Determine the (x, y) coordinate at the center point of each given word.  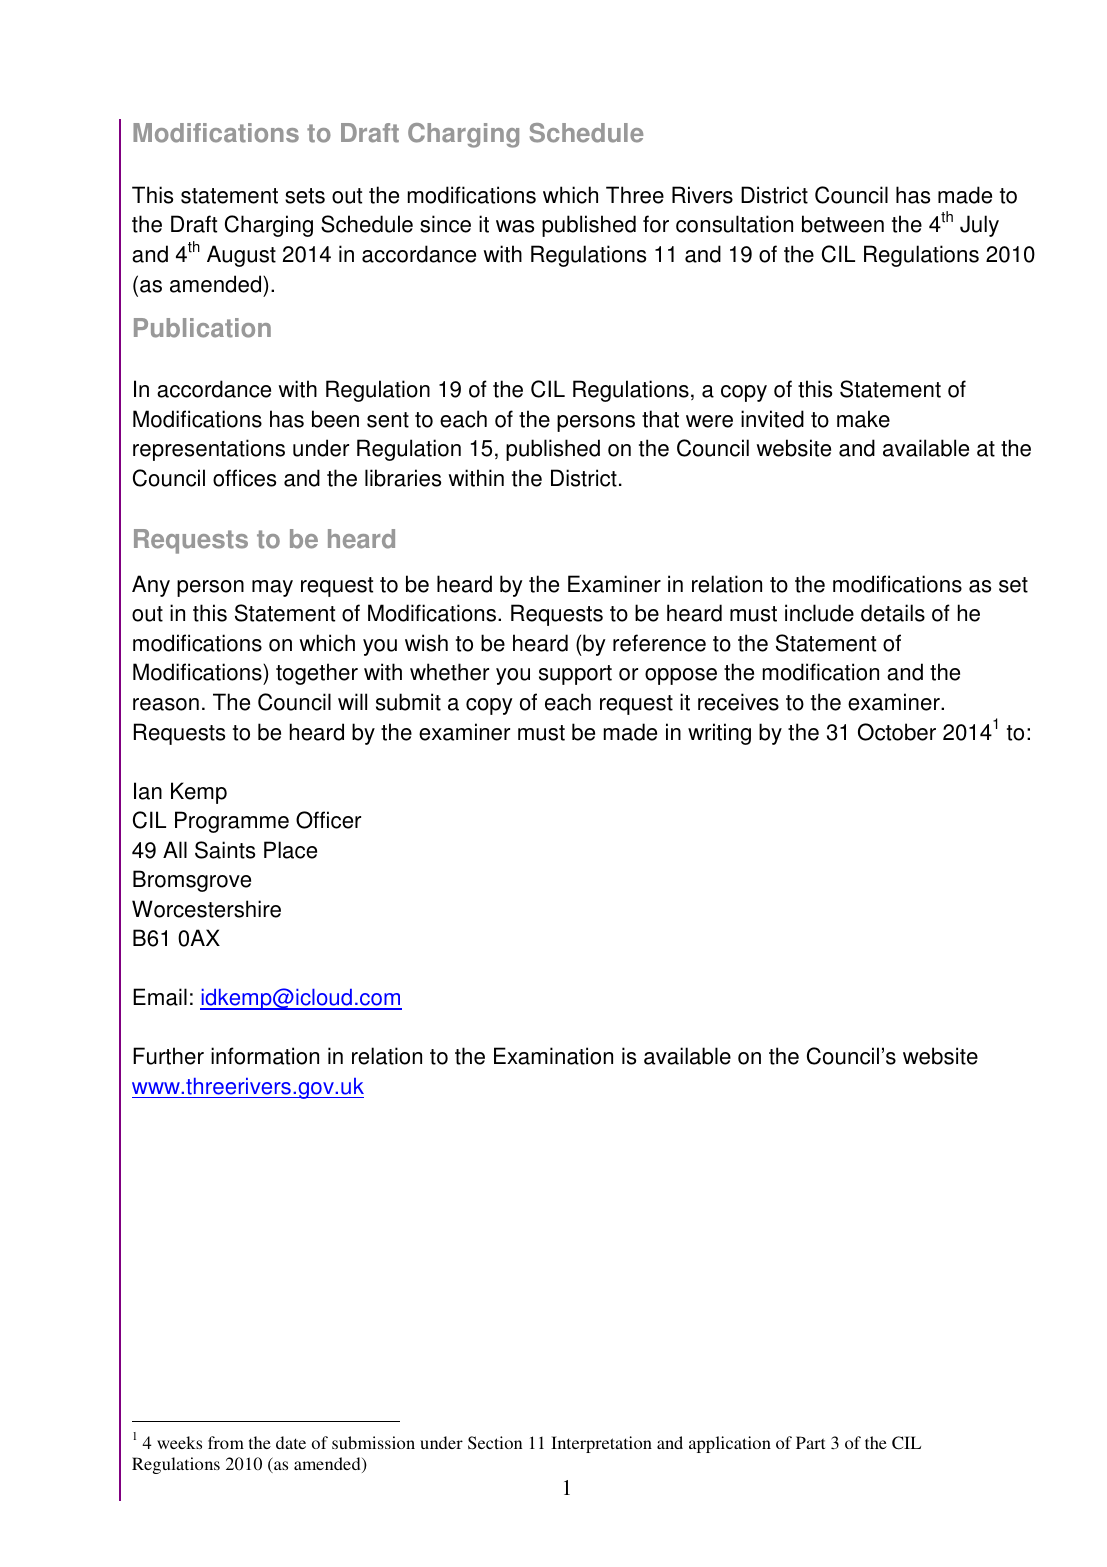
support (575, 675)
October (897, 732)
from (226, 1442)
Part (810, 1442)
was (515, 226)
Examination (553, 1056)
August (241, 256)
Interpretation (601, 1444)
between (843, 224)
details (893, 613)
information (265, 1056)
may (272, 588)
